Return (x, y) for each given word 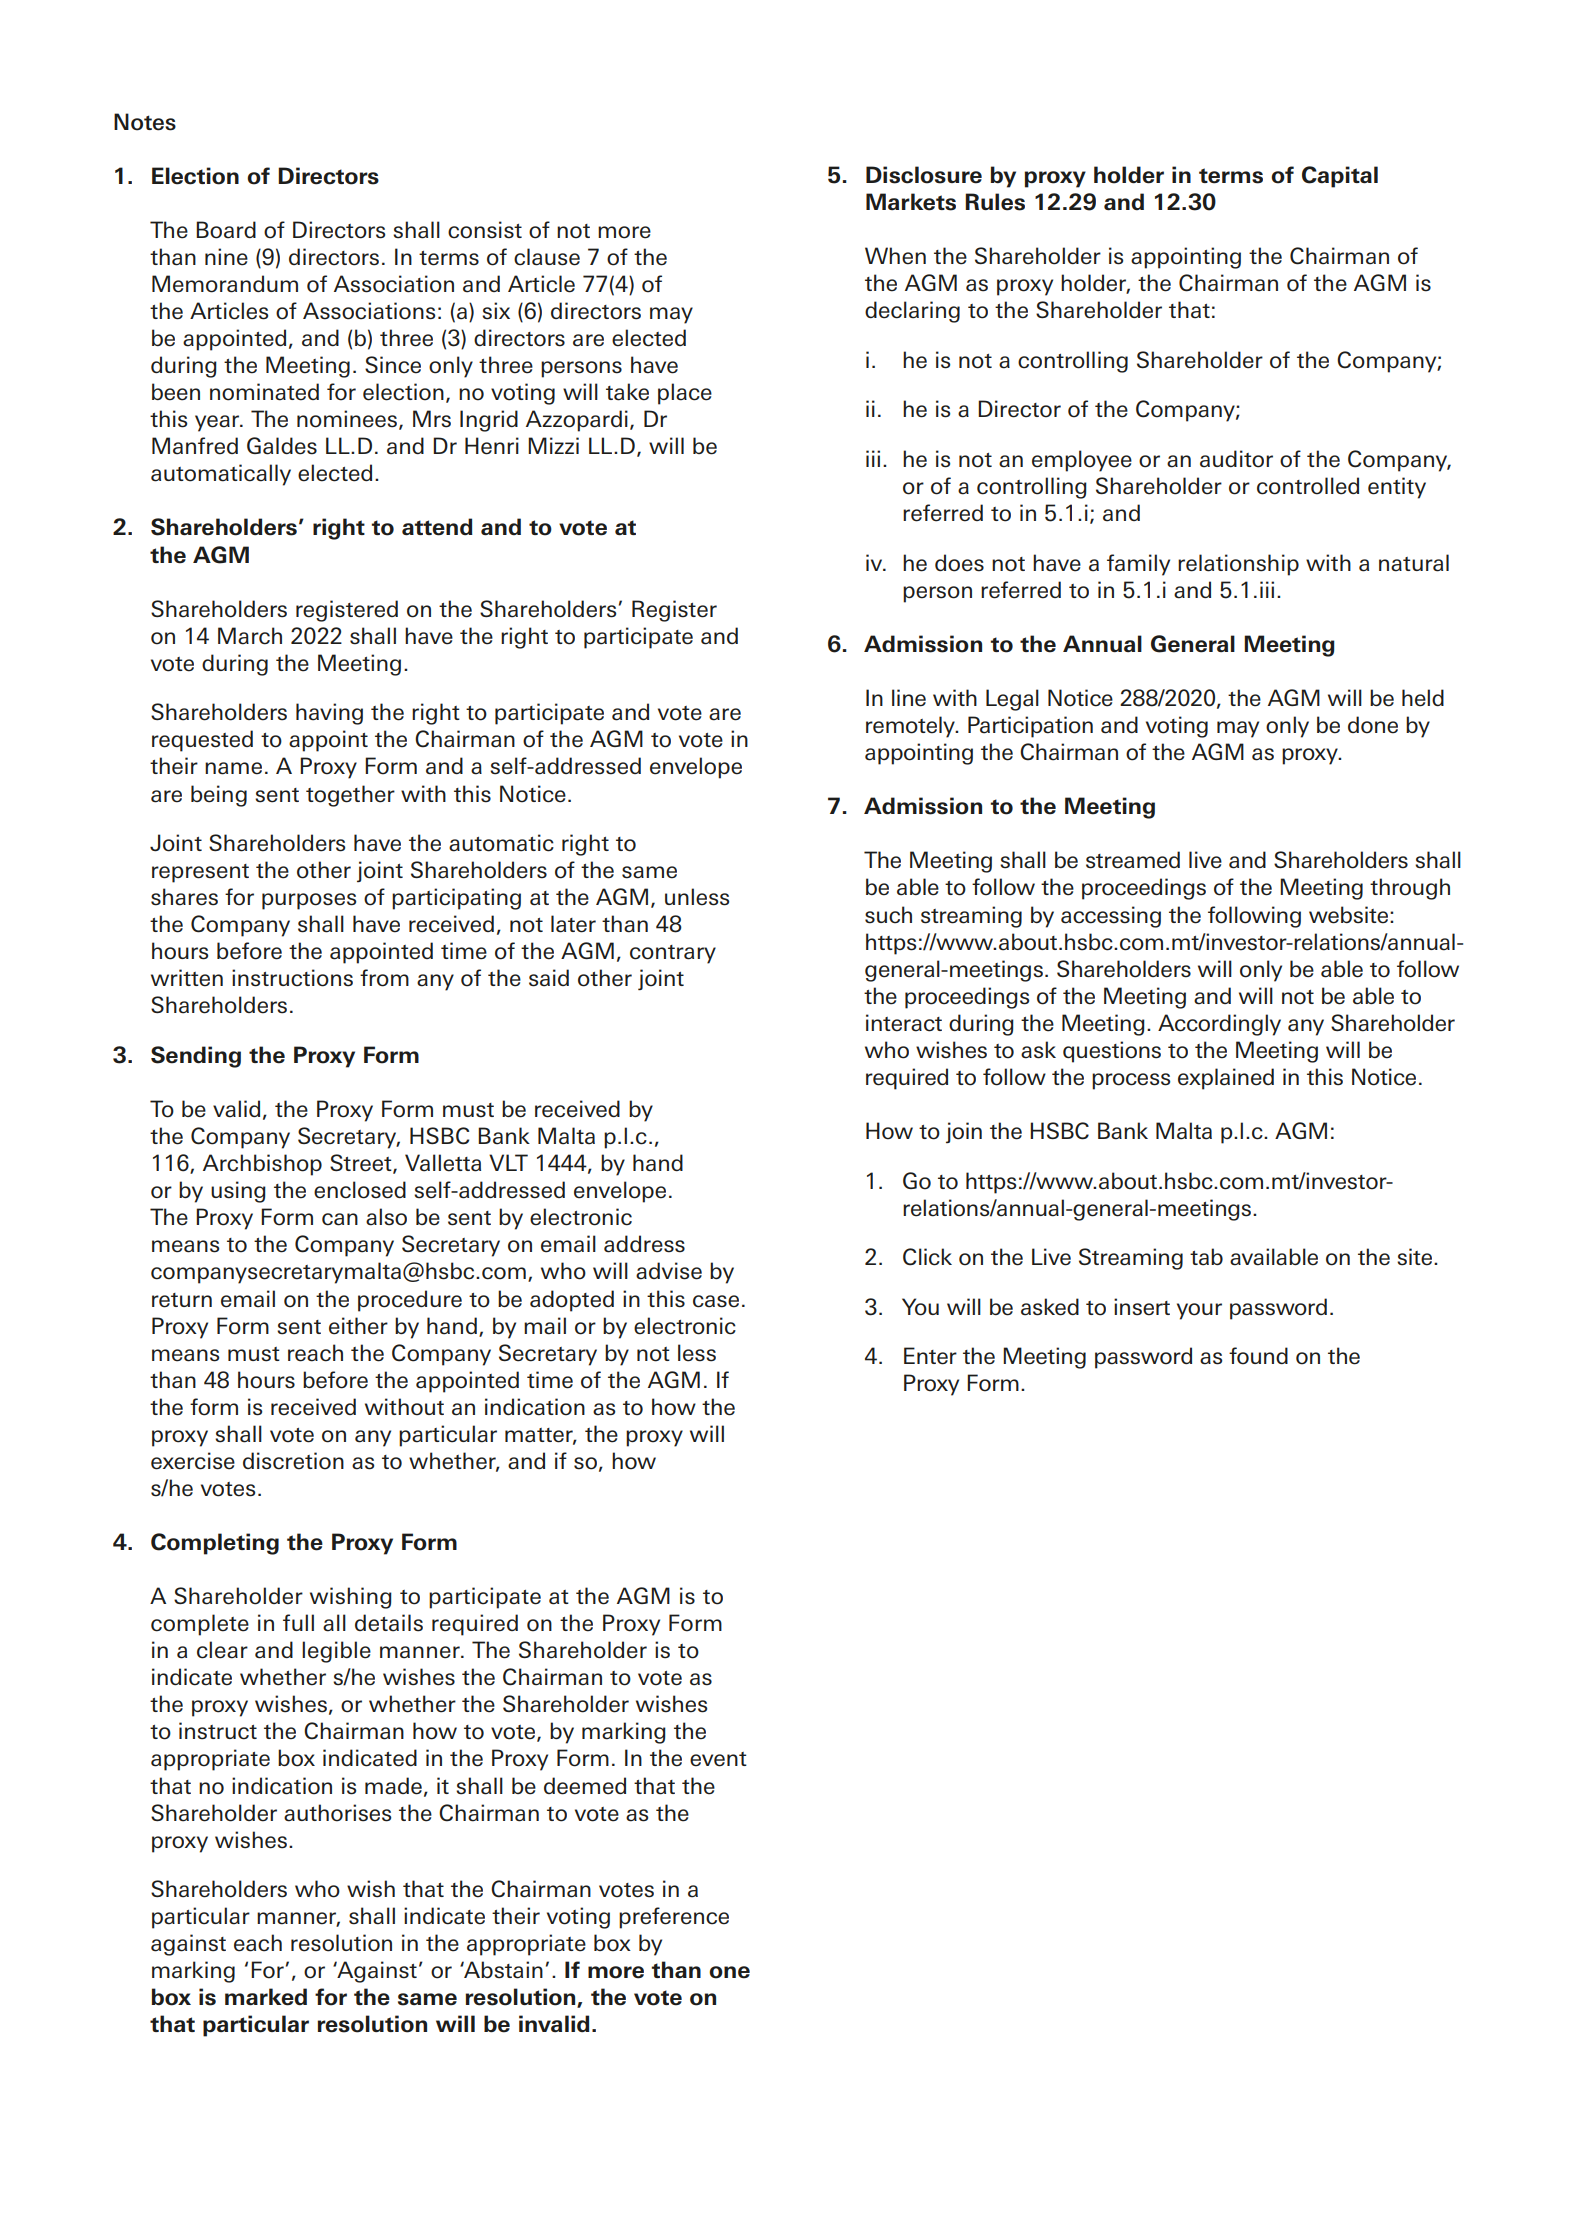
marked (266, 1997)
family (1138, 565)
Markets (911, 202)
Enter (930, 1356)
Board (226, 230)
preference (674, 1918)
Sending (196, 1057)
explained (1226, 1079)
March (250, 636)
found (1258, 1356)
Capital (1340, 177)
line (909, 698)
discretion (293, 1461)
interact (904, 1023)
